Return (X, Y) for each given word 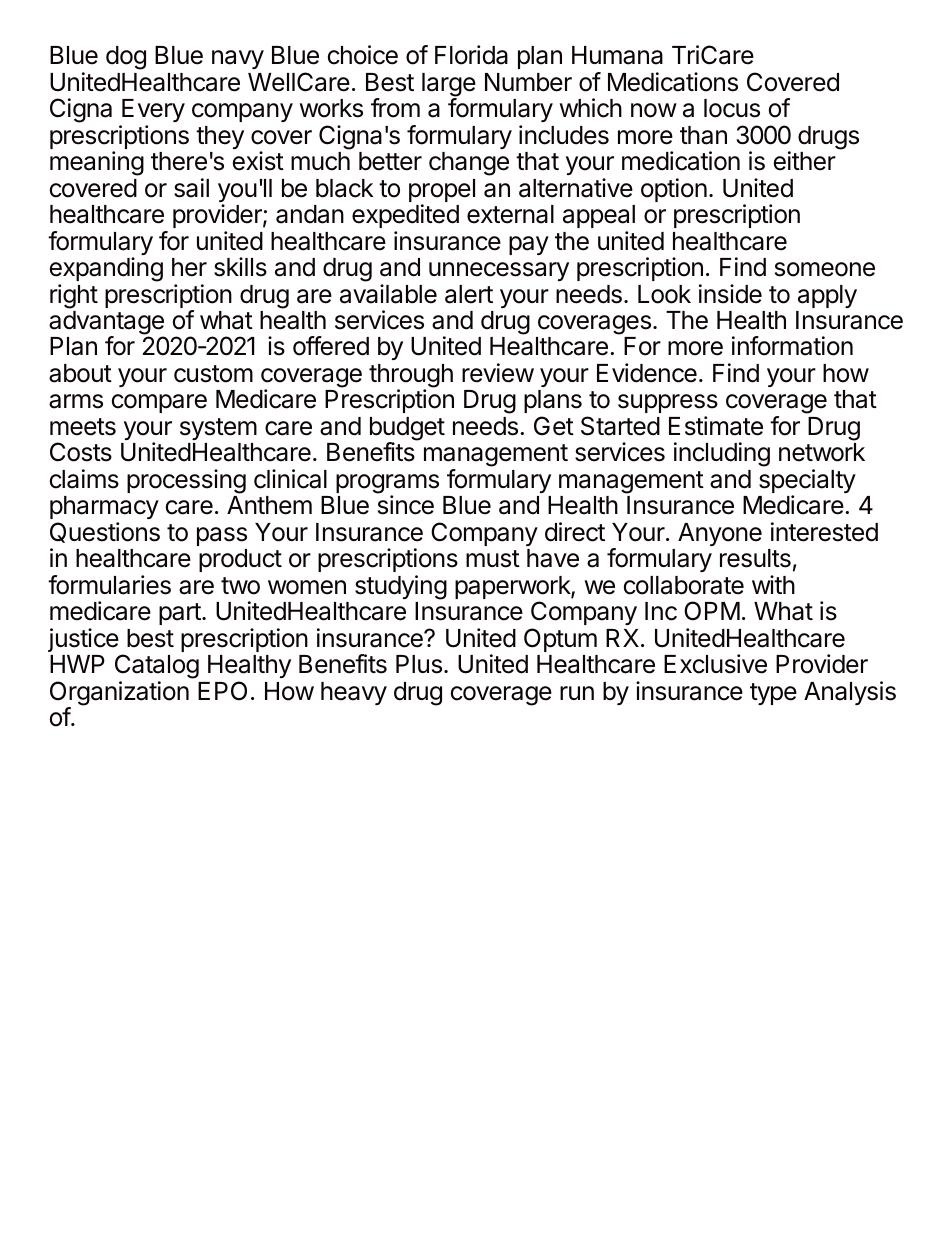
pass (222, 536)
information (792, 346)
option (674, 190)
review (498, 373)
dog (126, 58)
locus (732, 108)
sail (191, 188)
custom (213, 374)
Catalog (157, 666)
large (449, 86)
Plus (419, 664)
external (510, 214)
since (406, 505)
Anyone (720, 534)
